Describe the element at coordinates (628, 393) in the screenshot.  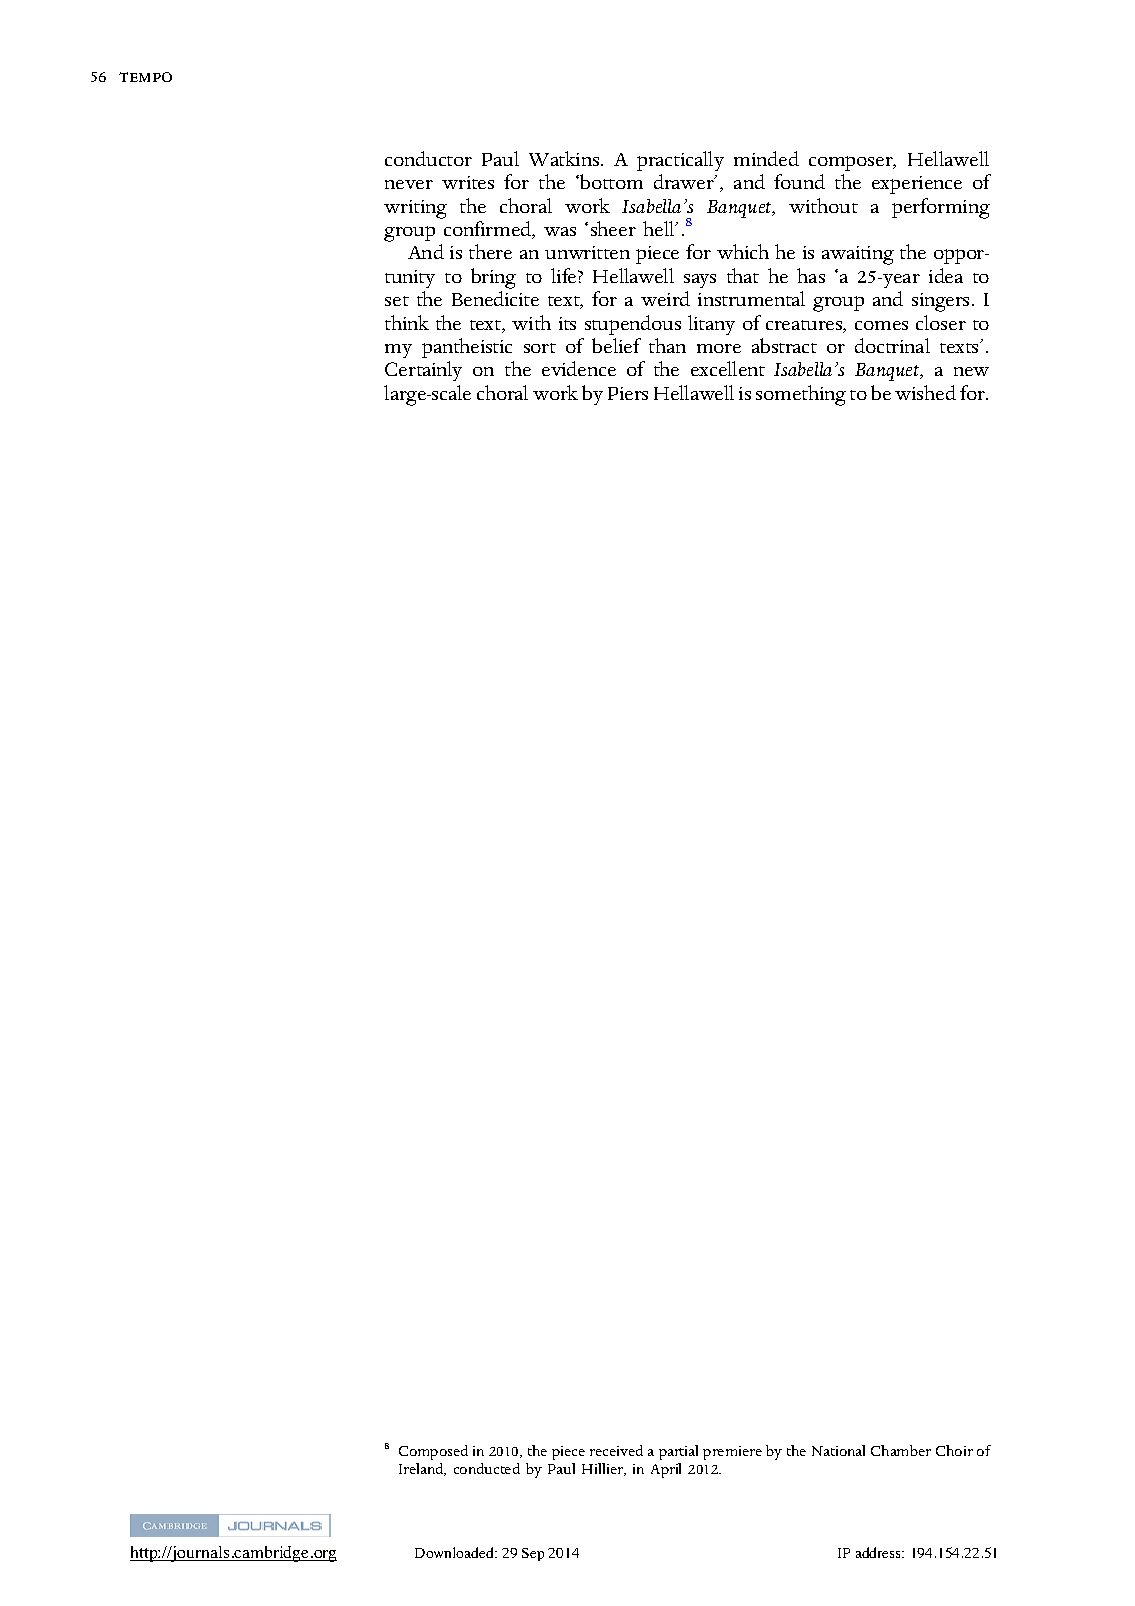
I see `Piers` at that location.
